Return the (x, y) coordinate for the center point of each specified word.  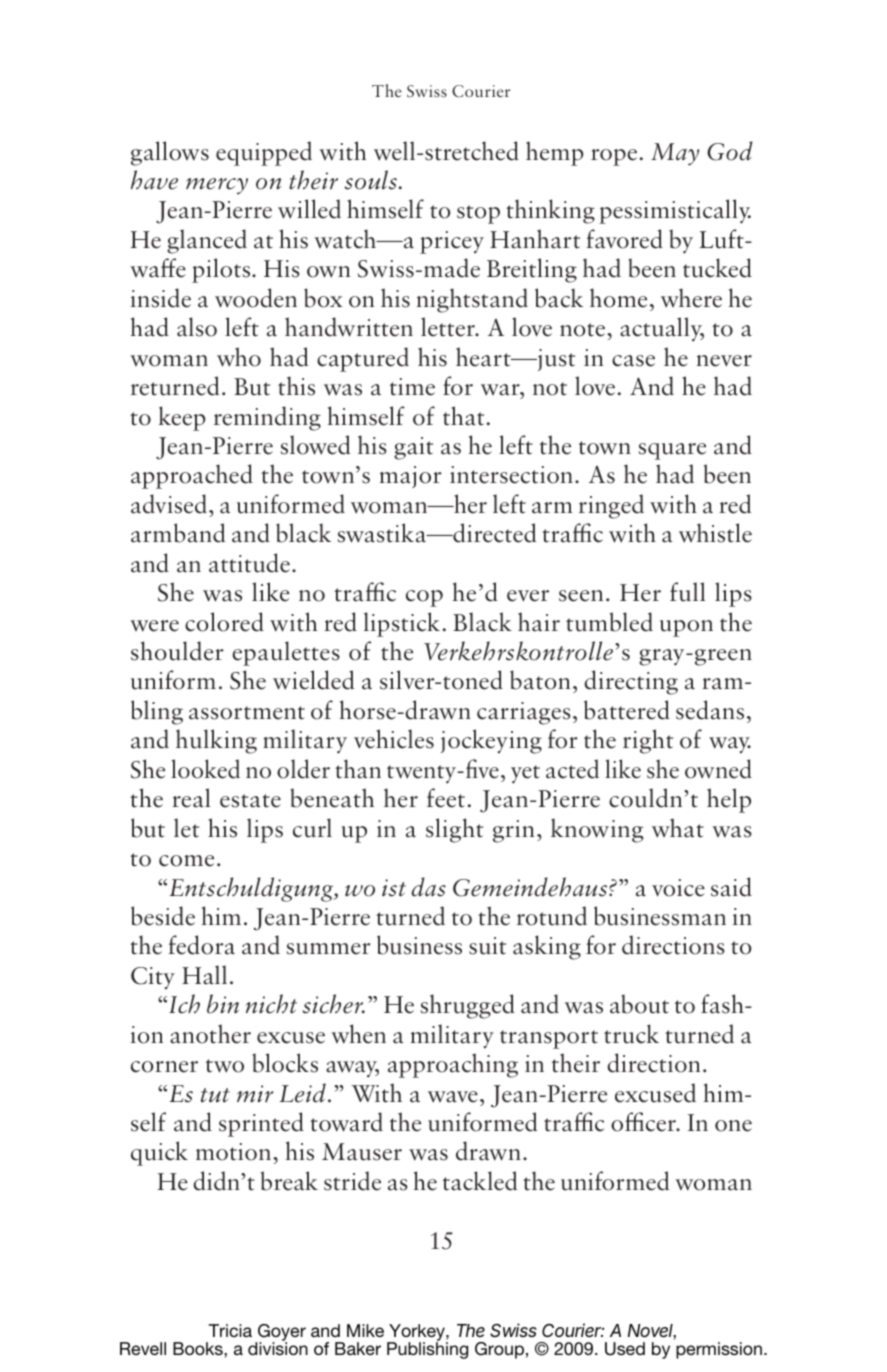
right (648, 741)
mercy (217, 186)
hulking (216, 741)
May (675, 154)
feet (446, 798)
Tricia (230, 1330)
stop (478, 214)
